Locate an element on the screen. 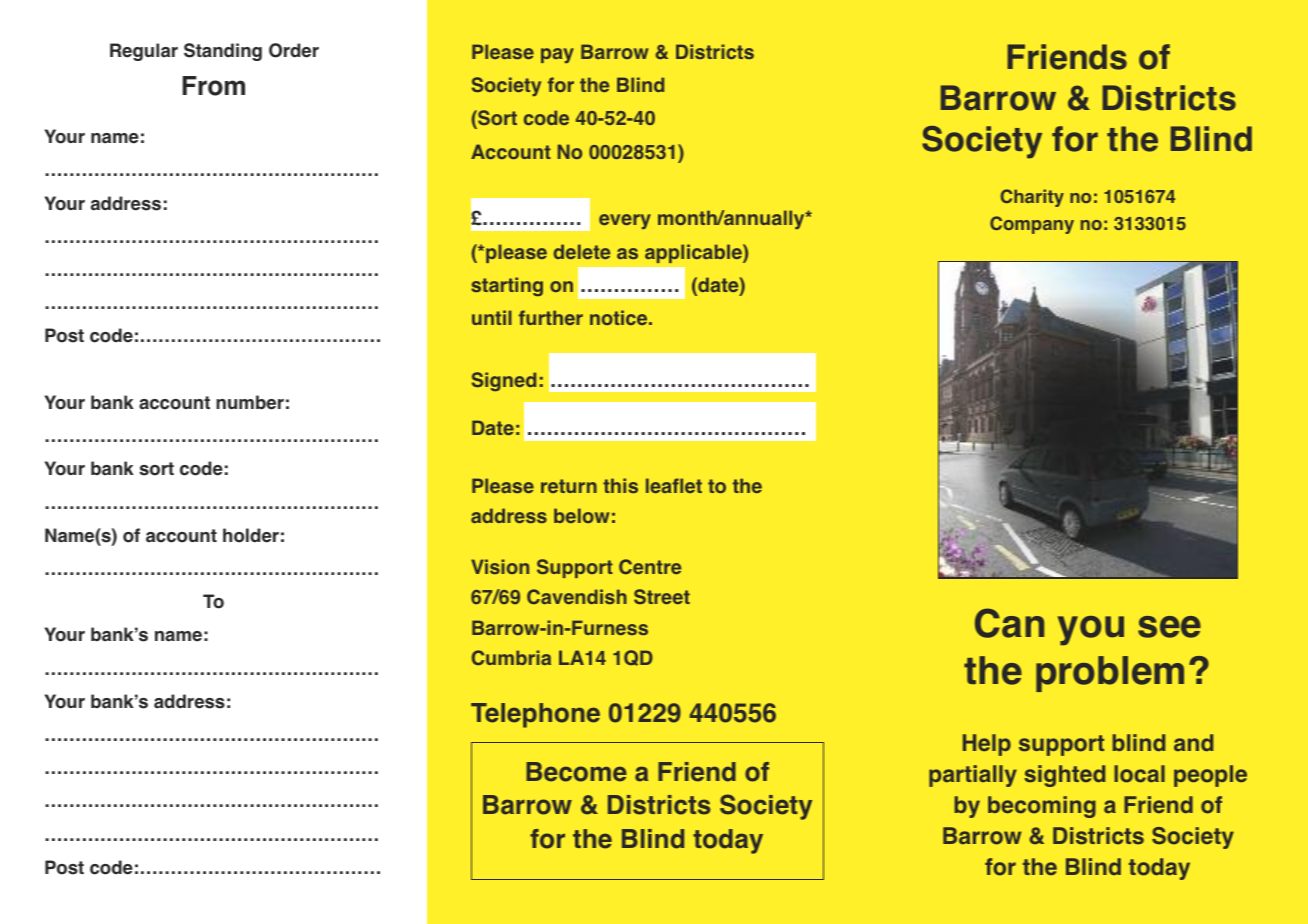  Centre is located at coordinates (650, 566).
